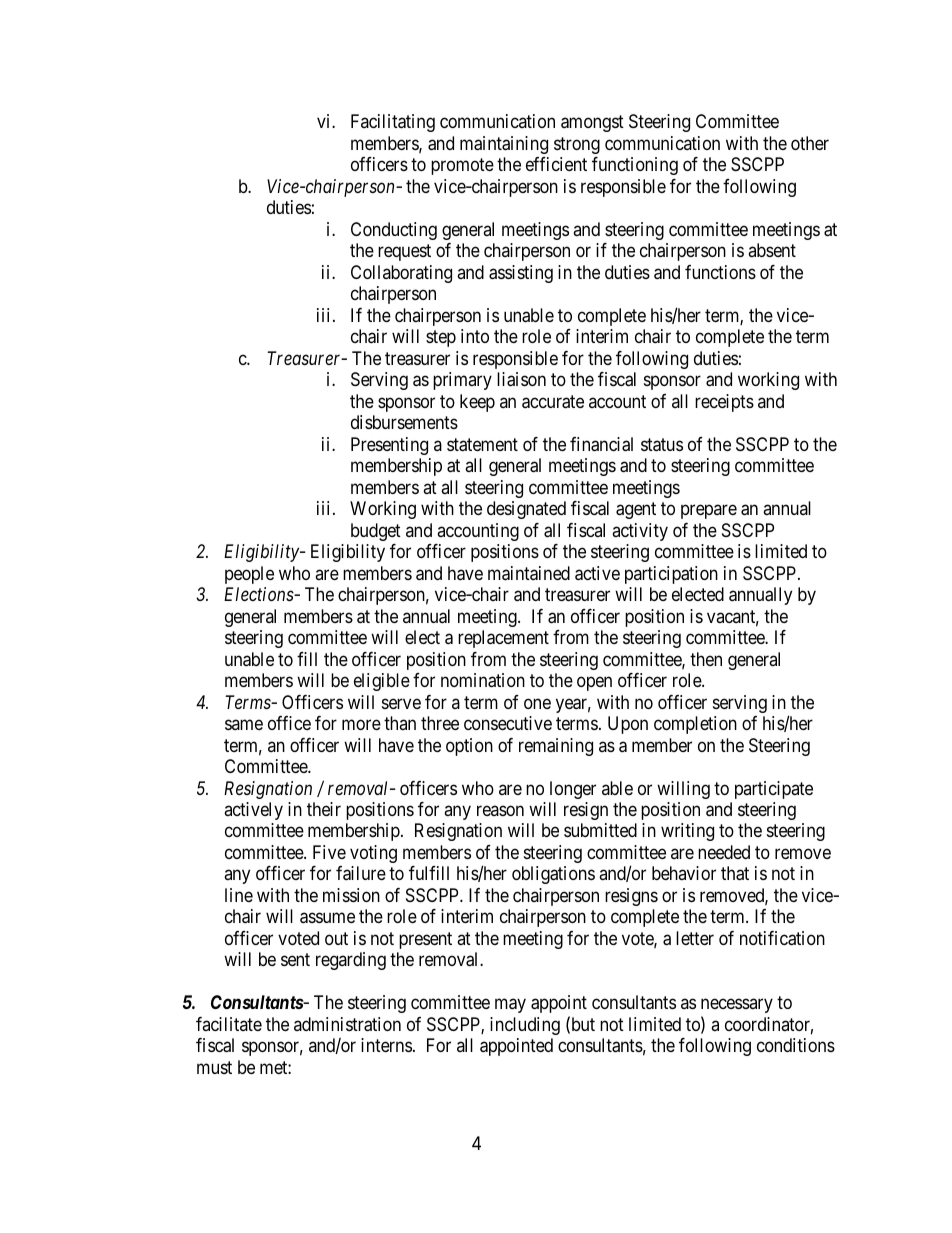  I want to click on liaison, so click(521, 379).
